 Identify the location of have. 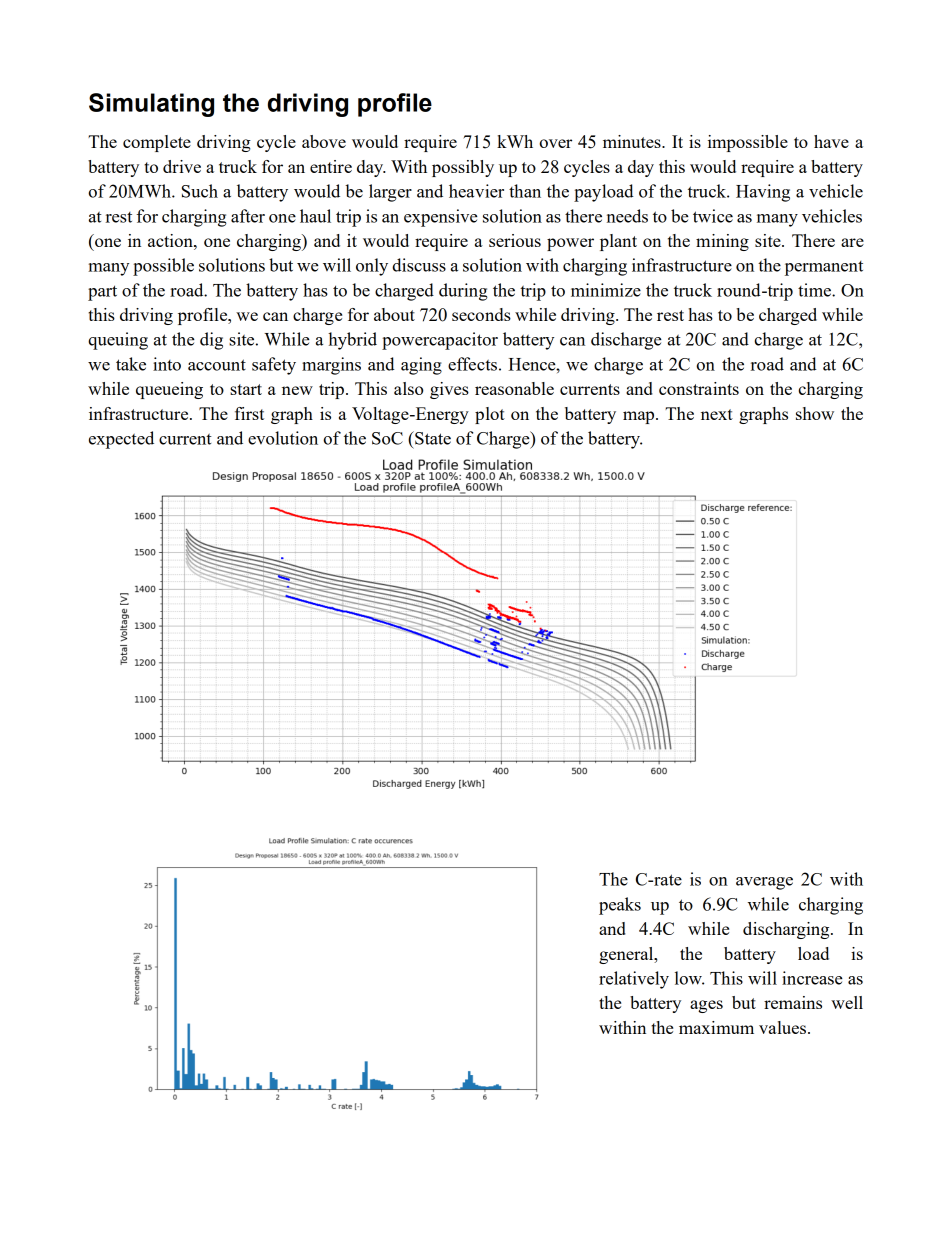
(831, 141).
